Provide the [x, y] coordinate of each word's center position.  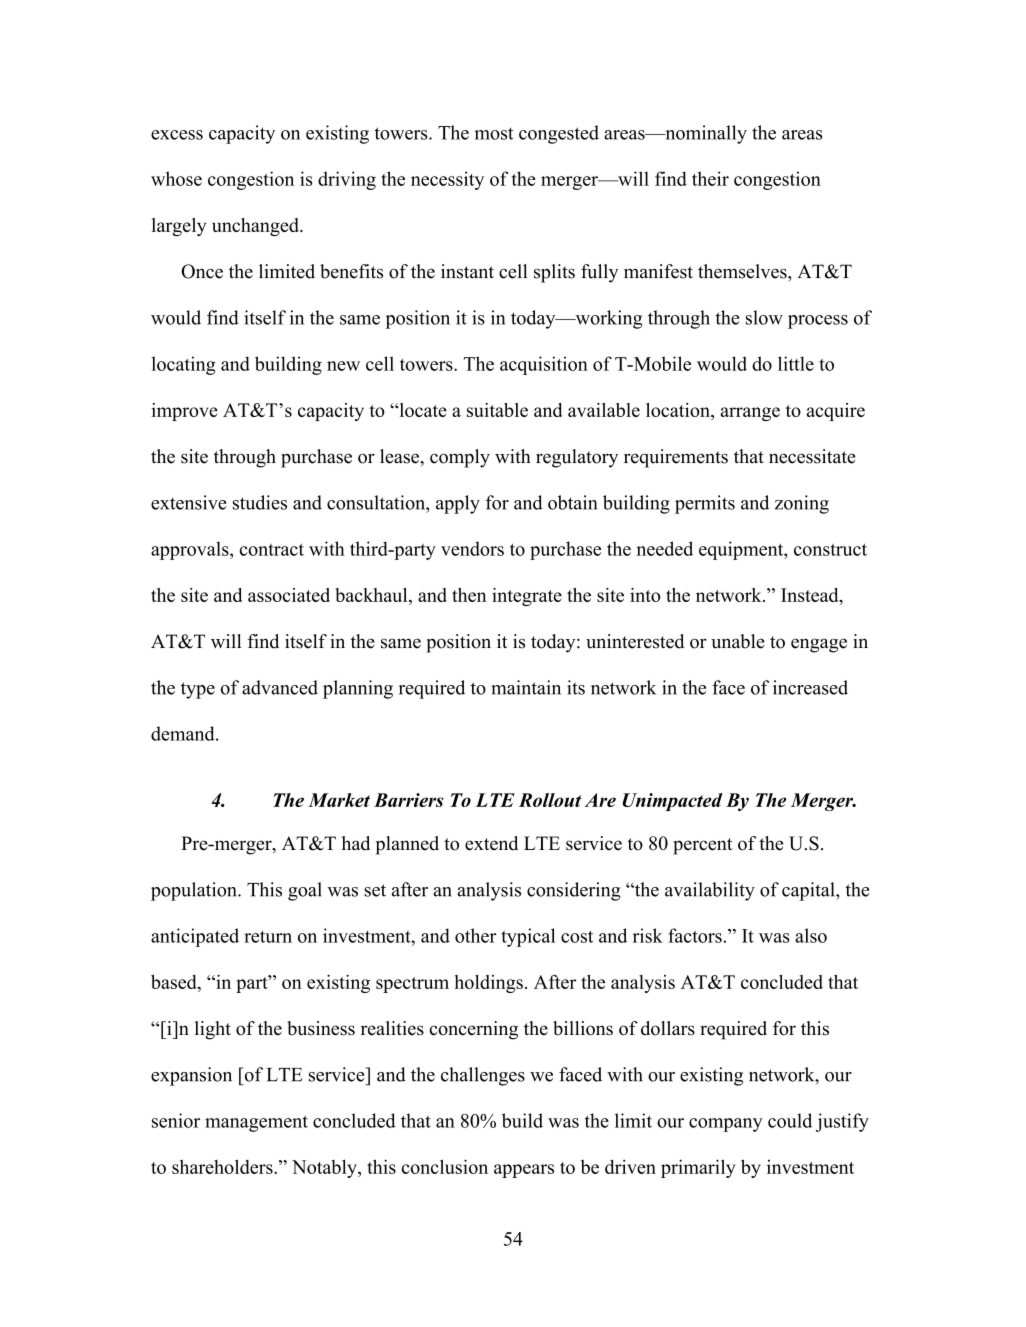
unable [738, 641]
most [494, 133]
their [710, 178]
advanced [280, 687]
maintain [526, 687]
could [790, 1120]
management [256, 1123]
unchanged [256, 227]
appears [524, 1171]
